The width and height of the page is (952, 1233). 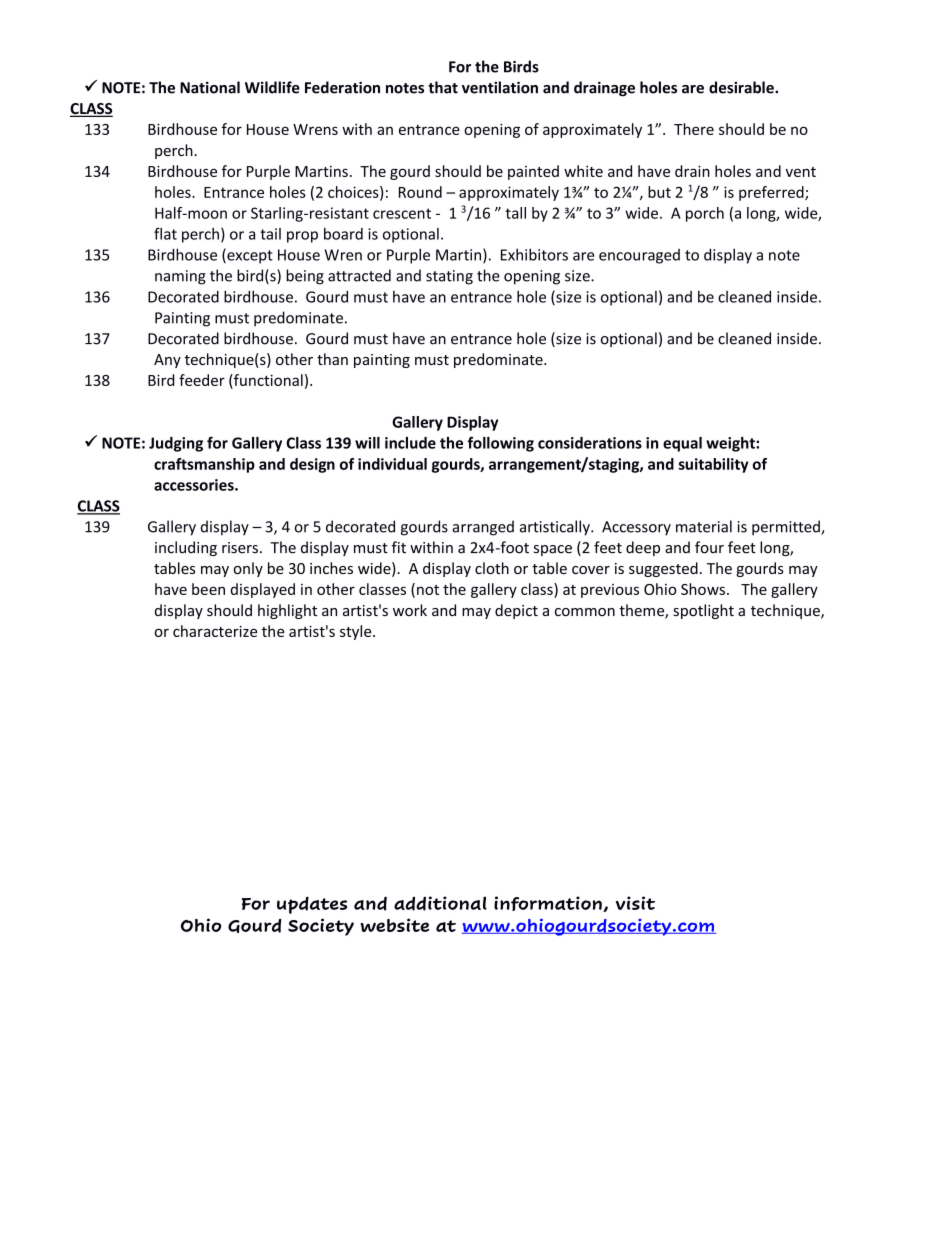 What do you see at coordinates (635, 903) in the page?
I see `visit` at bounding box center [635, 903].
